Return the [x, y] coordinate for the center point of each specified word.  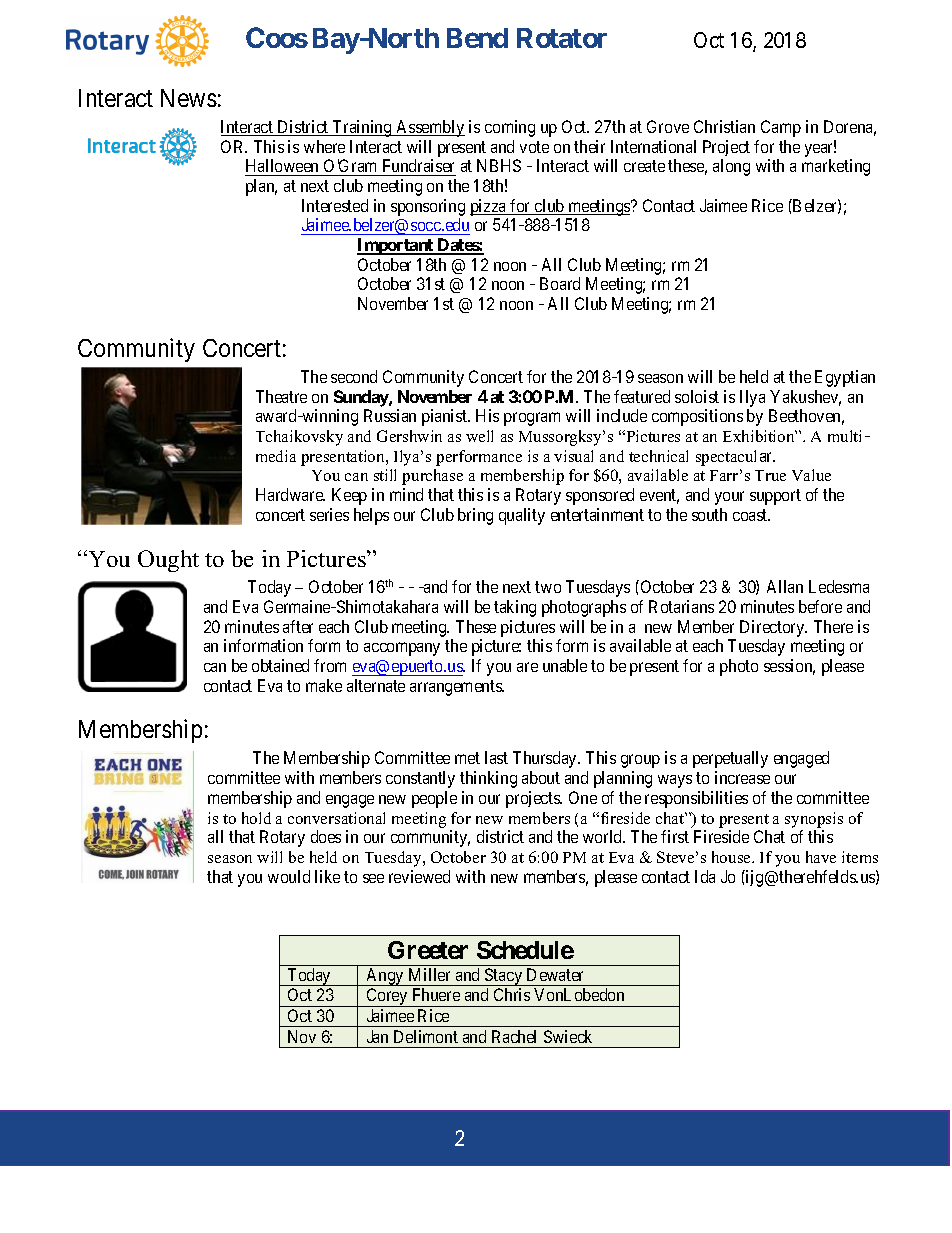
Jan [377, 1036]
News [189, 98]
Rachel [514, 1036]
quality [522, 516]
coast [751, 515]
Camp [781, 128]
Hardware [290, 494]
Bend [477, 38]
